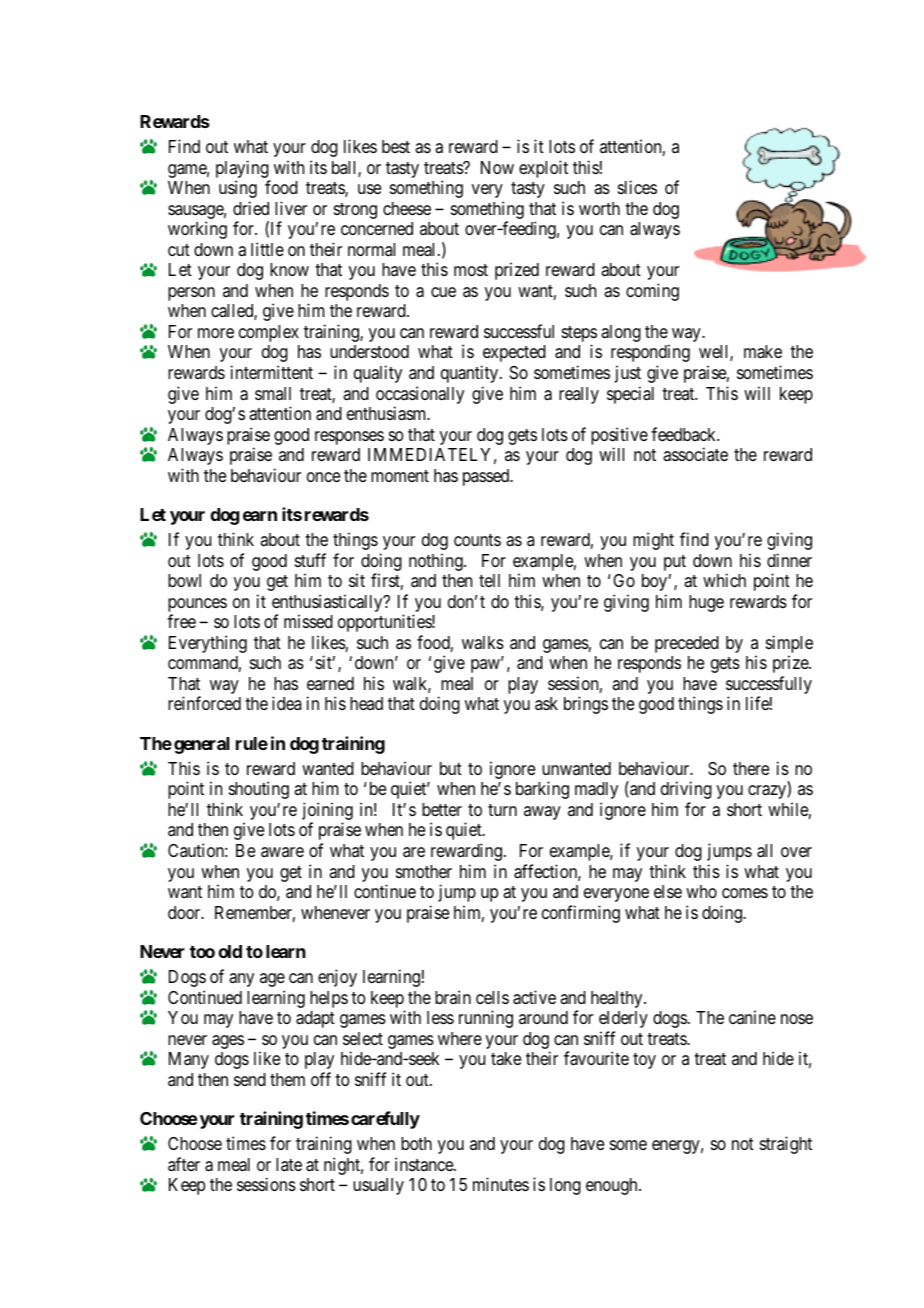  What do you see at coordinates (543, 169) in the screenshot?
I see `exploit` at bounding box center [543, 169].
